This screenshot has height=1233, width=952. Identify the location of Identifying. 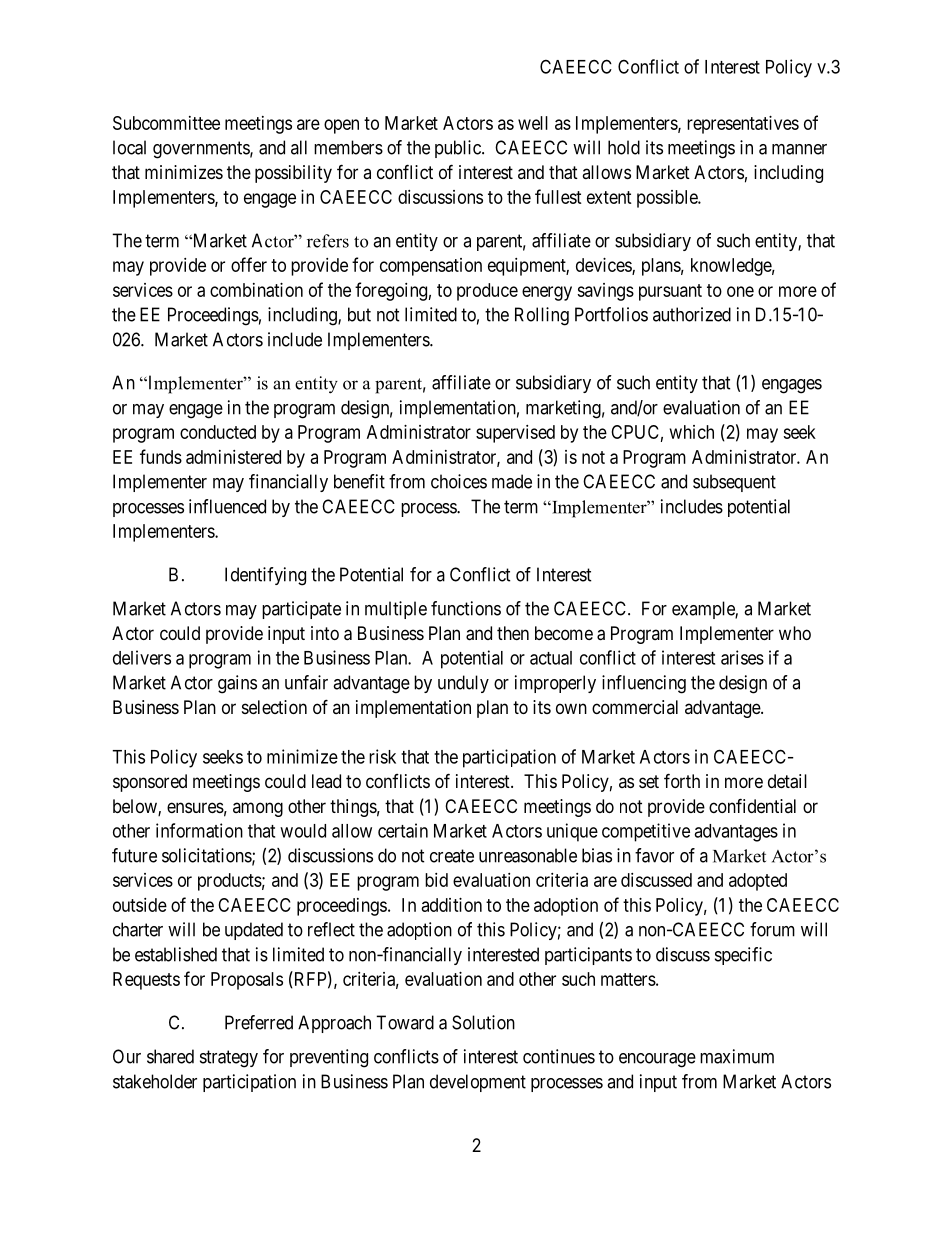
(265, 576).
